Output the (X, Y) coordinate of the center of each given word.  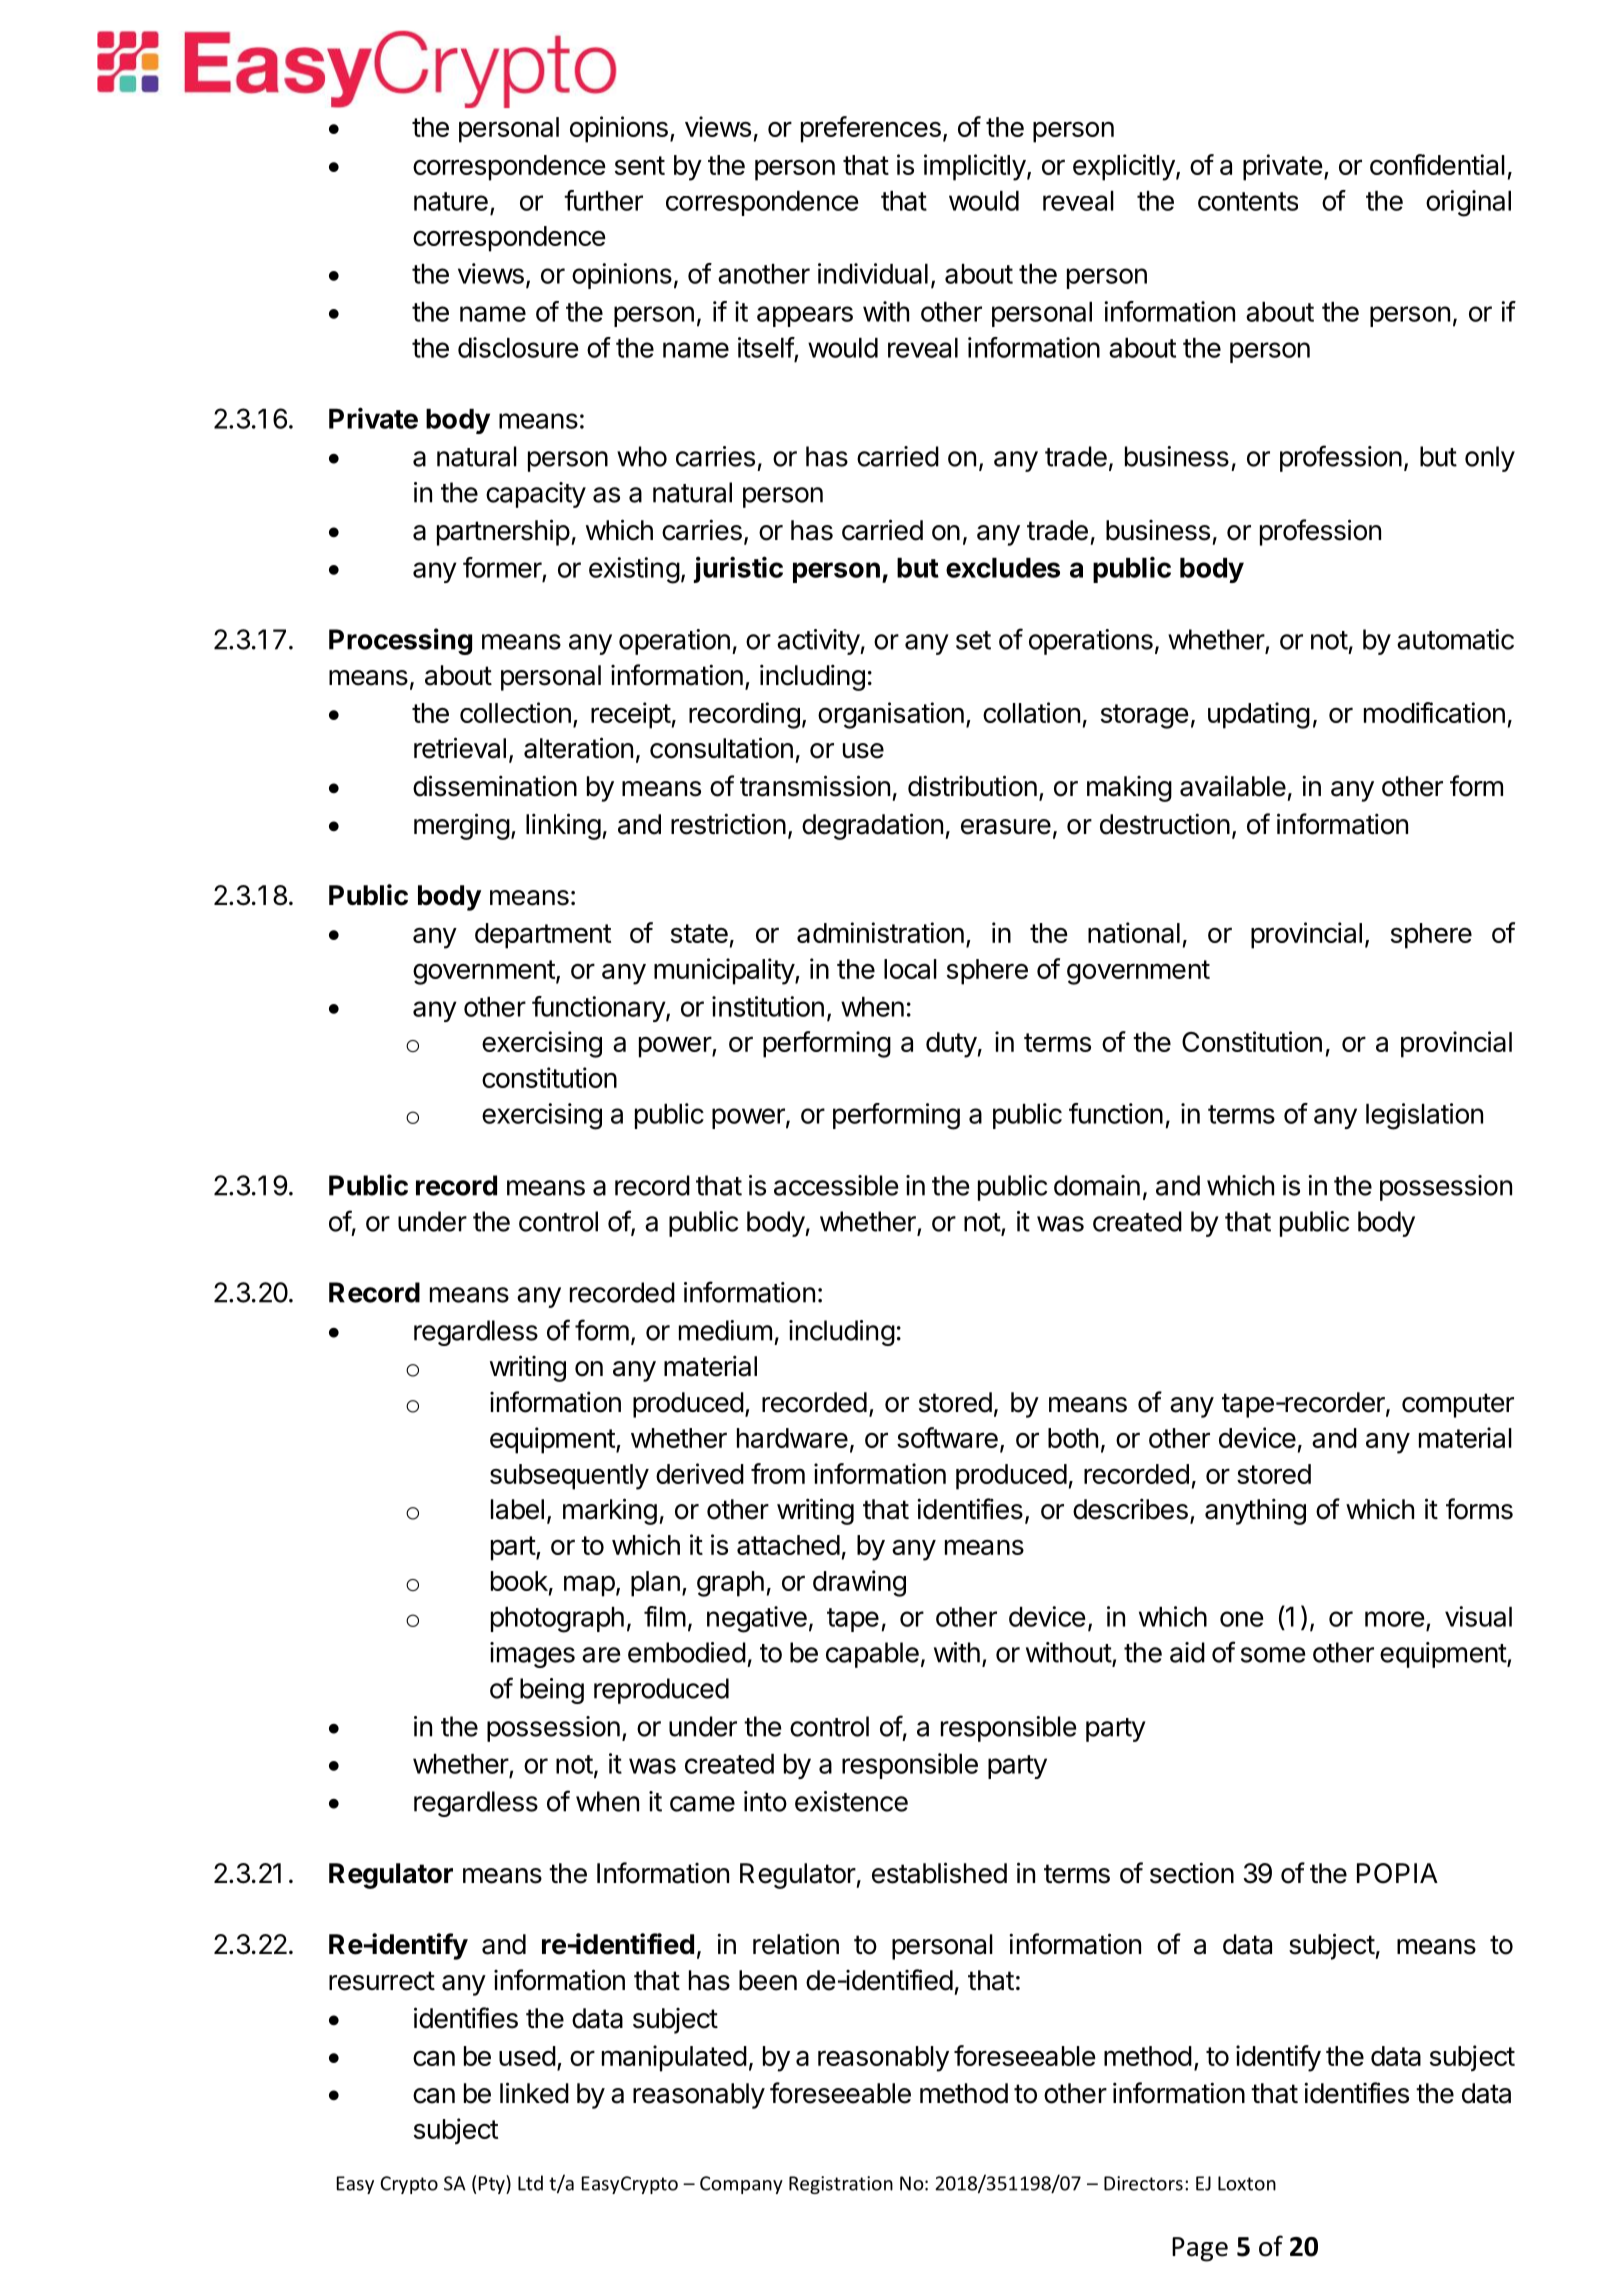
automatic (1455, 639)
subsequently (569, 1477)
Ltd (530, 2183)
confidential (1437, 164)
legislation (1424, 1116)
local (910, 969)
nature (451, 201)
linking (563, 826)
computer (1458, 1405)
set (973, 640)
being (552, 1691)
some (1273, 1655)
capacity (536, 495)
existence (851, 1801)
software (947, 1437)
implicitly (975, 167)
